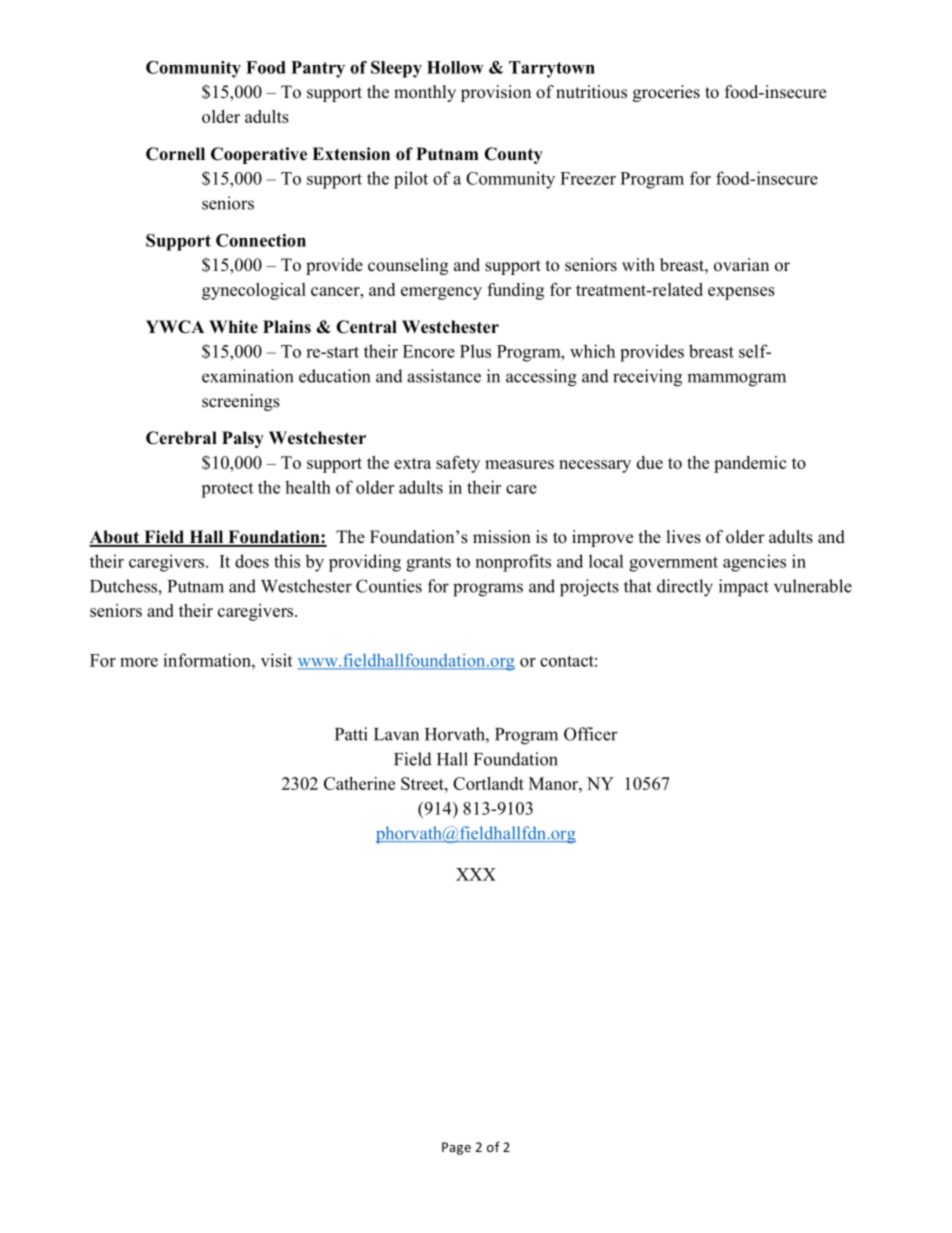 The height and width of the image is (1233, 952). Describe the element at coordinates (208, 660) in the image. I see `information` at that location.
